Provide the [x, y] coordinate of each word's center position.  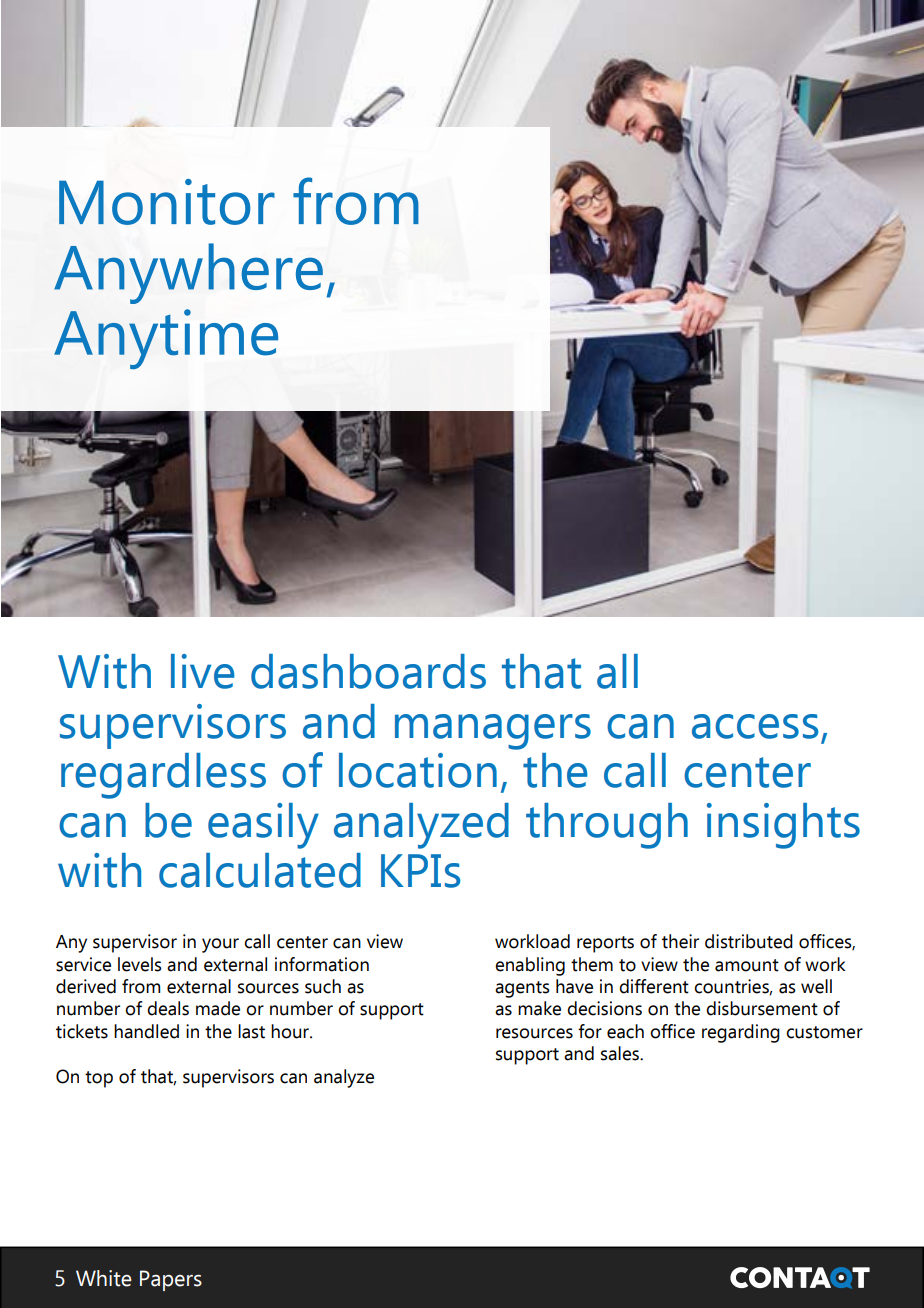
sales [621, 1053]
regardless [163, 776]
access [755, 726]
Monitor [167, 202]
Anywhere [188, 273]
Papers [171, 1280]
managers [493, 732]
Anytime [166, 339]
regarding [741, 1033]
